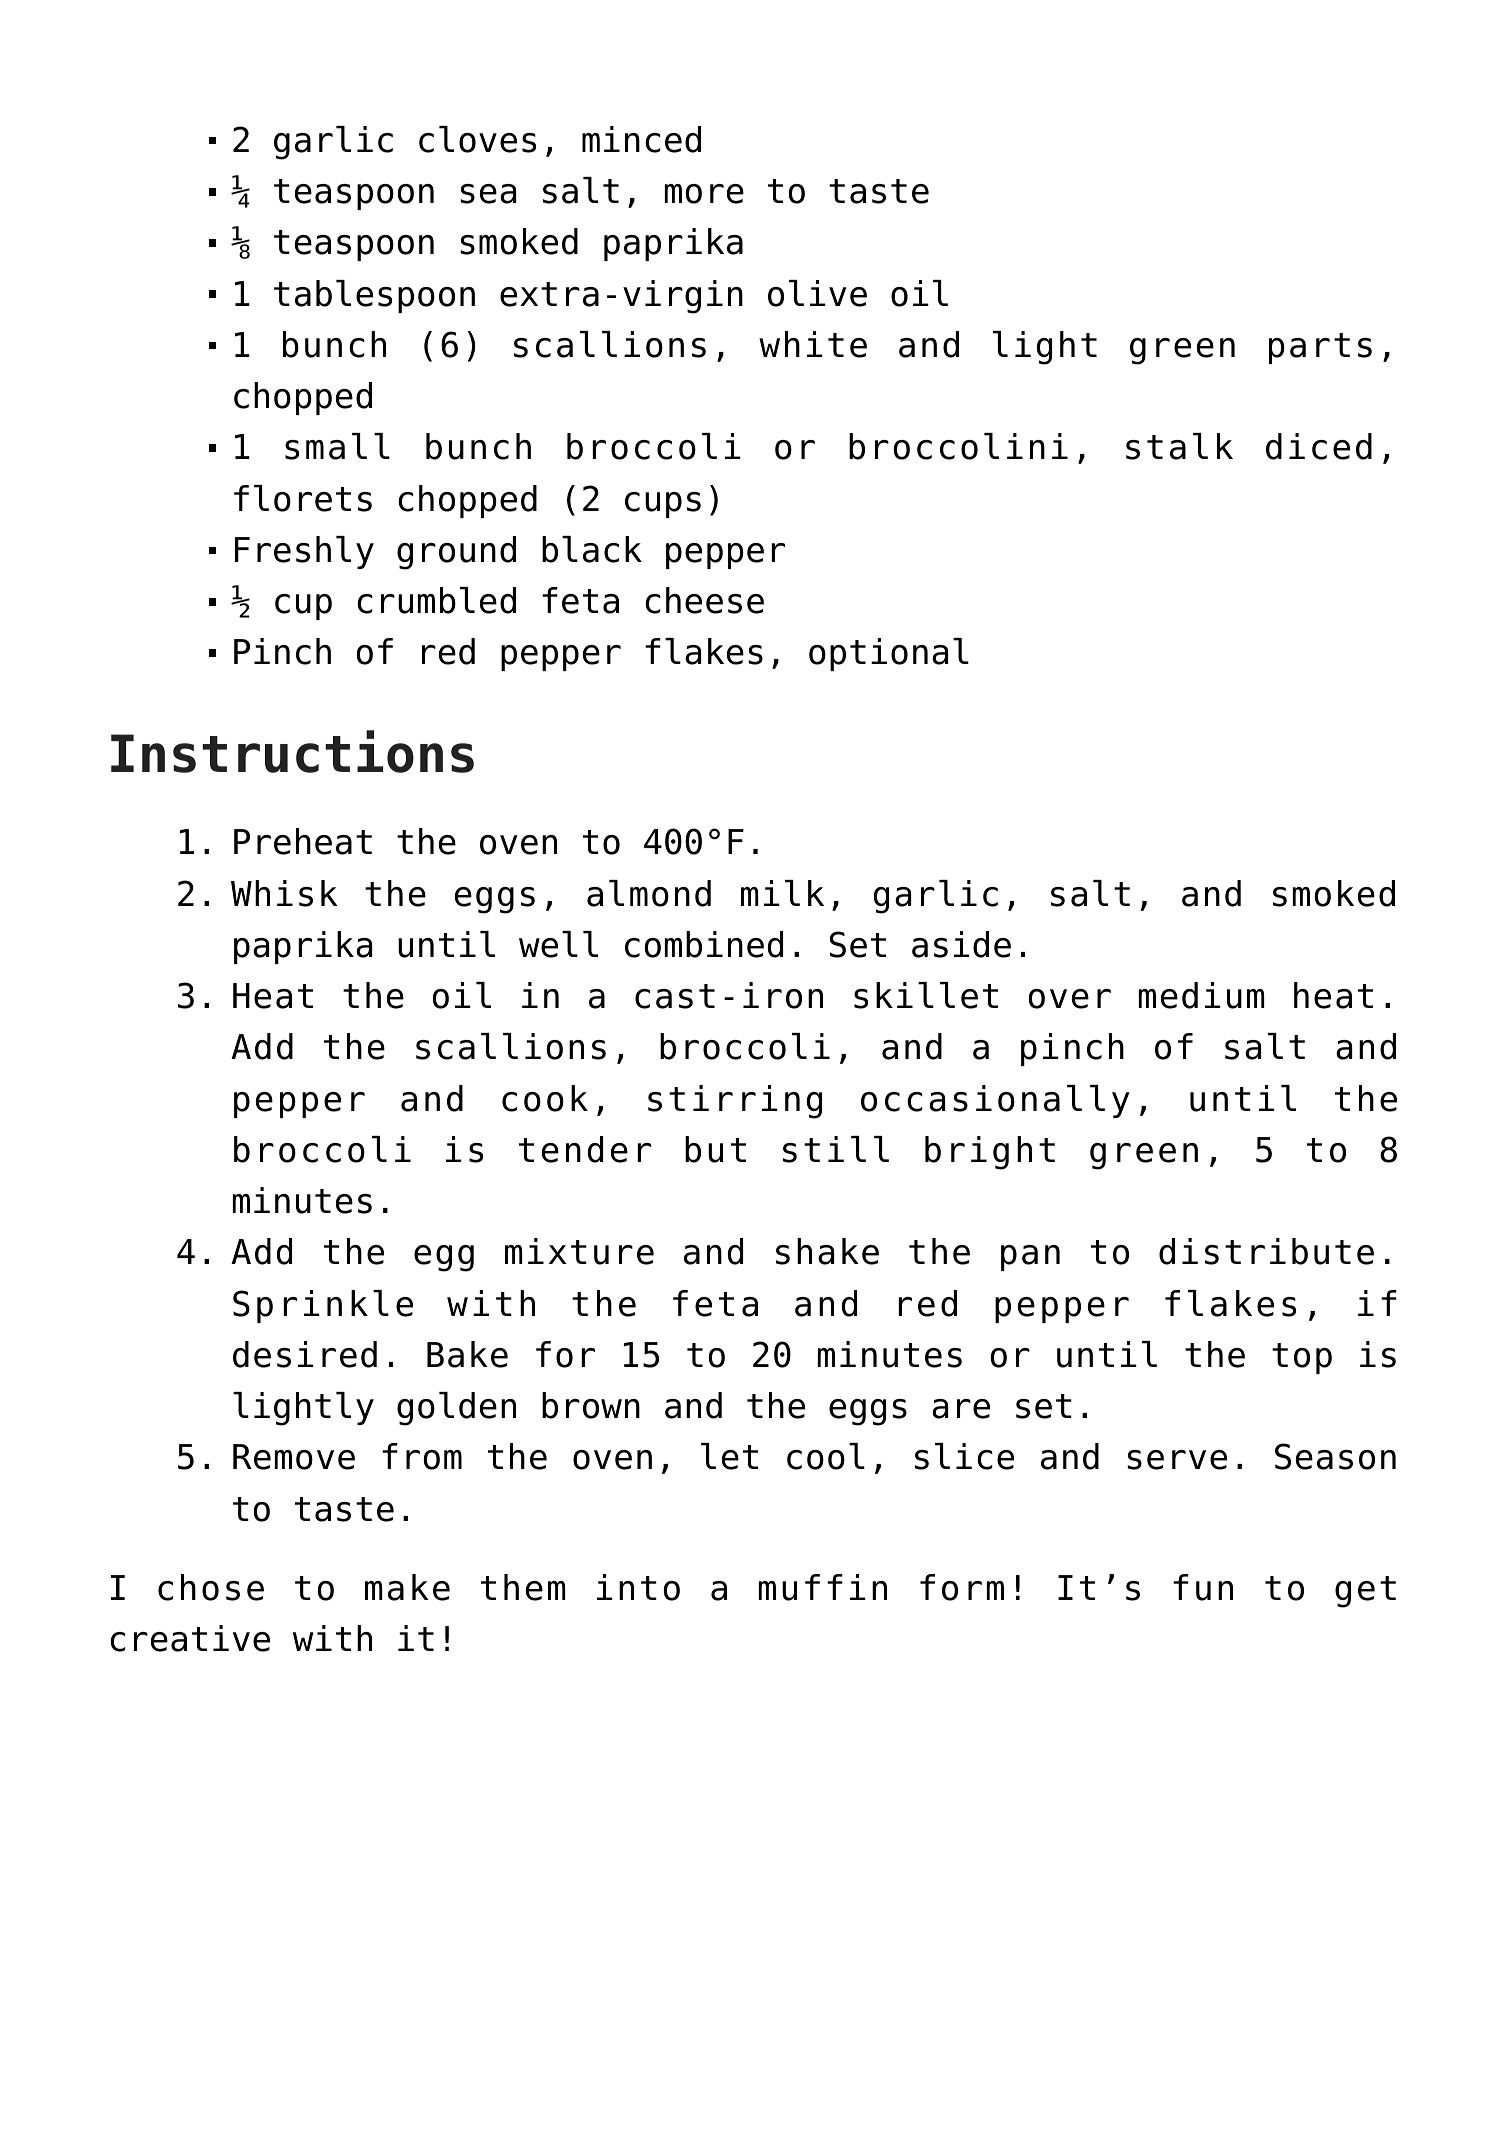 This document has height=2131, width=1507. I want to click on more, so click(704, 194).
